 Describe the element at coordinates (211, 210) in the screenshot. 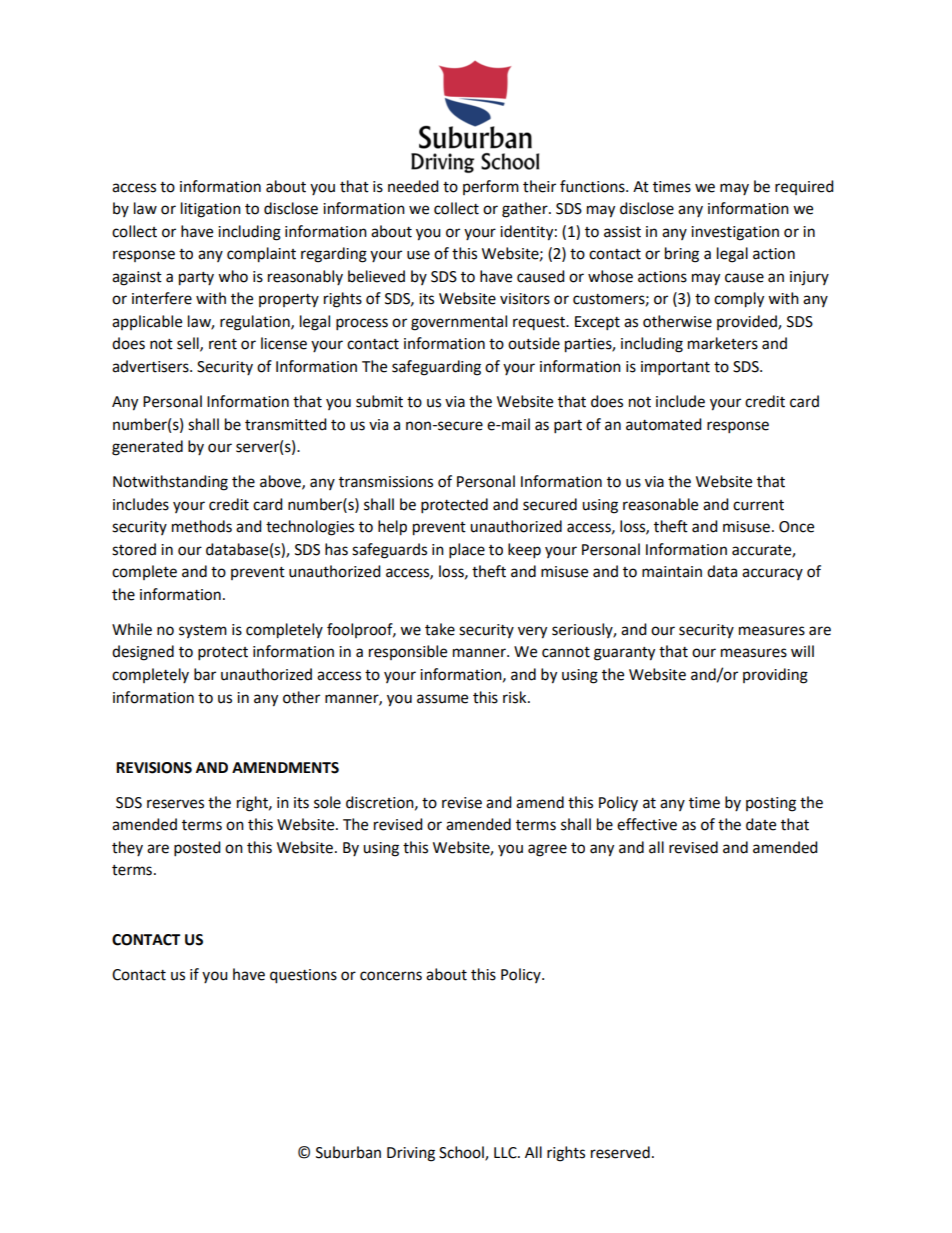

I see `litigation` at that location.
